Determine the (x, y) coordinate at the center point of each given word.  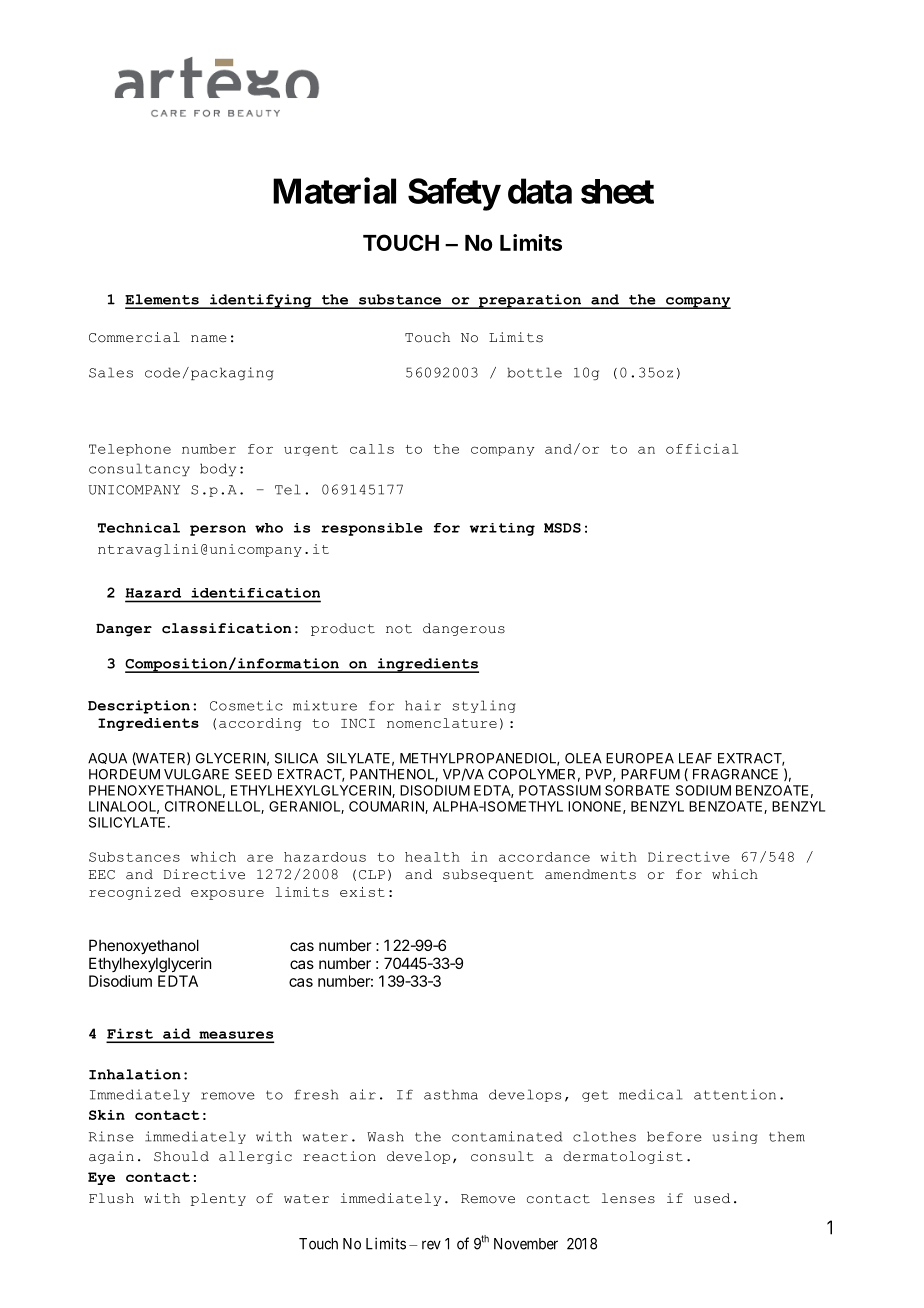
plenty (218, 1199)
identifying (261, 301)
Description (139, 707)
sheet (617, 191)
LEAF (695, 758)
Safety (454, 194)
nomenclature (442, 723)
